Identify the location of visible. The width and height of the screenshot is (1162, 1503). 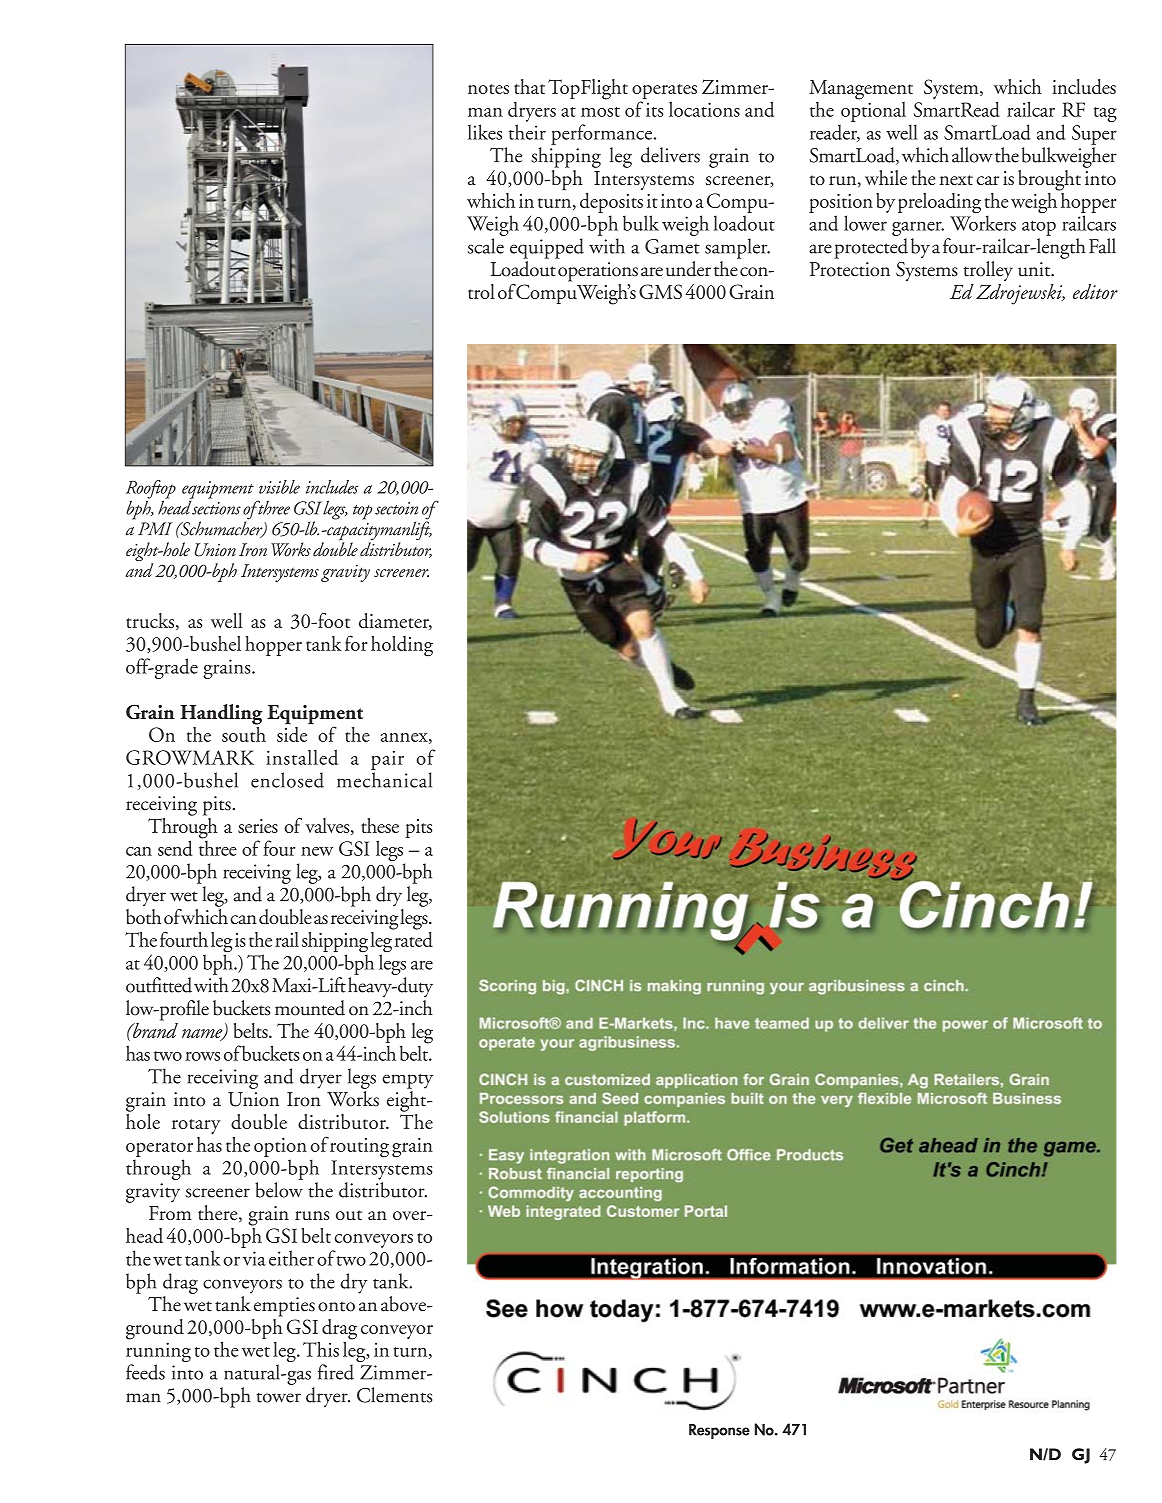
(279, 487).
